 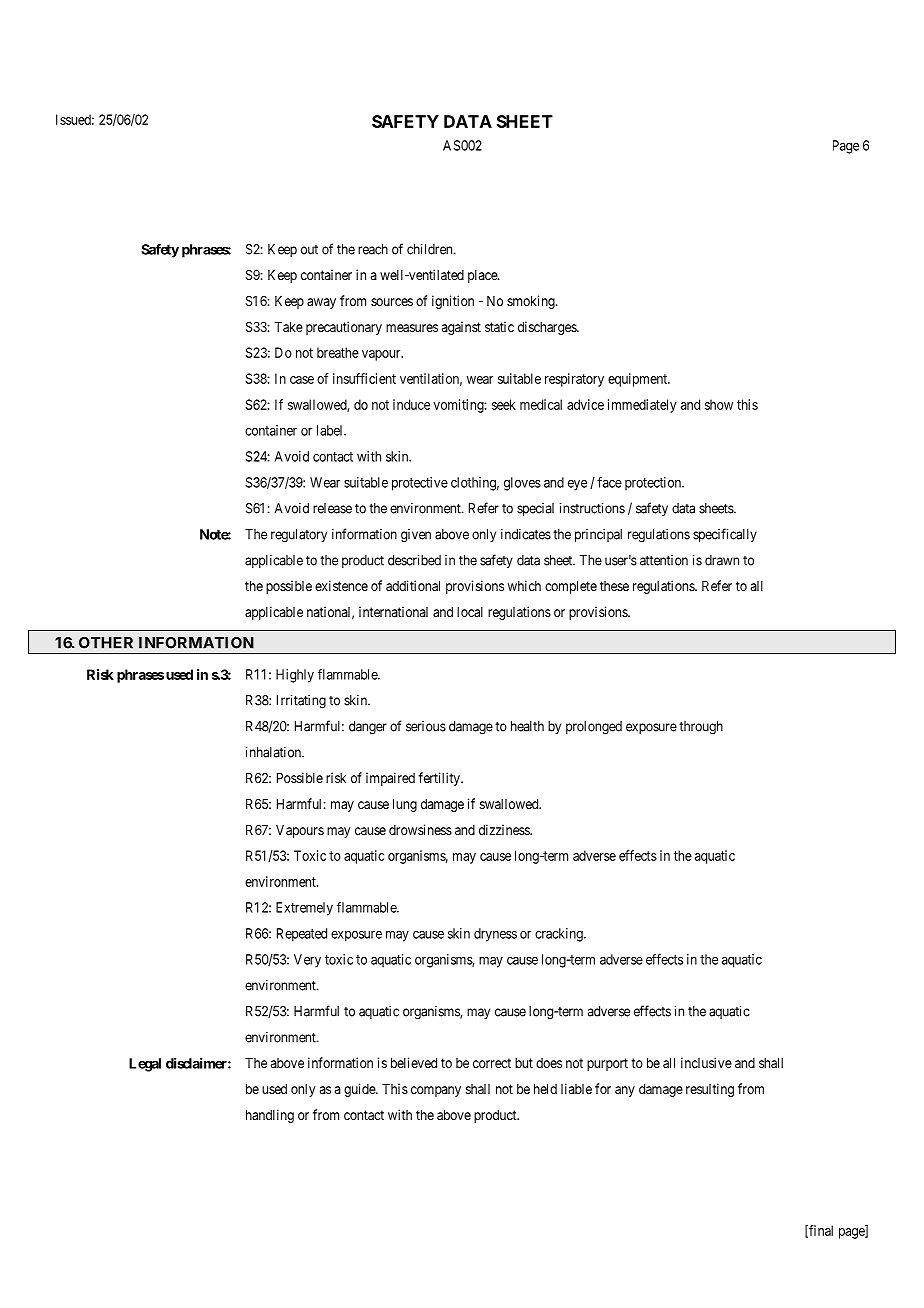 What do you see at coordinates (289, 327) in the screenshot?
I see `Take` at bounding box center [289, 327].
